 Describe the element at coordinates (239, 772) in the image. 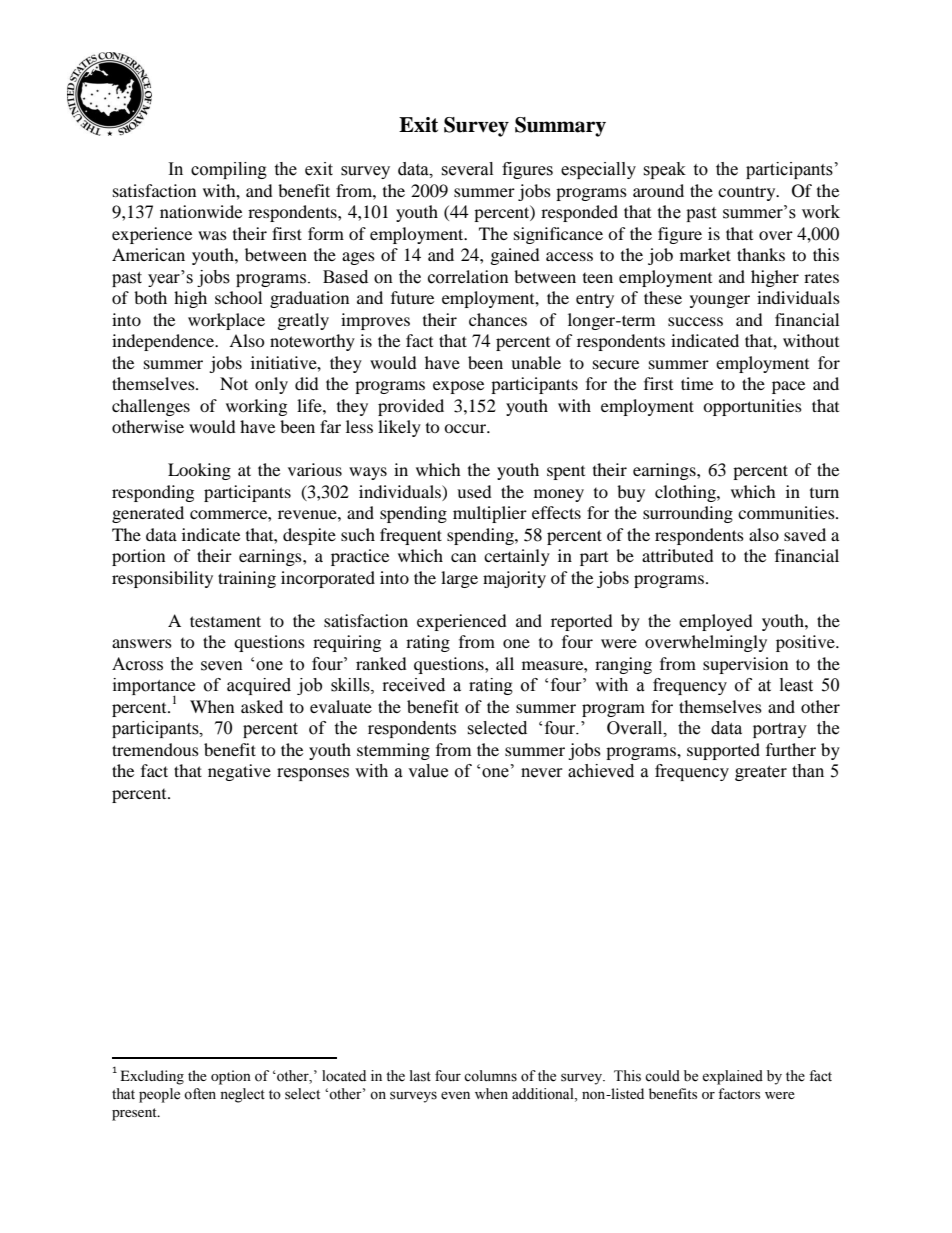

I see `negative` at that location.
